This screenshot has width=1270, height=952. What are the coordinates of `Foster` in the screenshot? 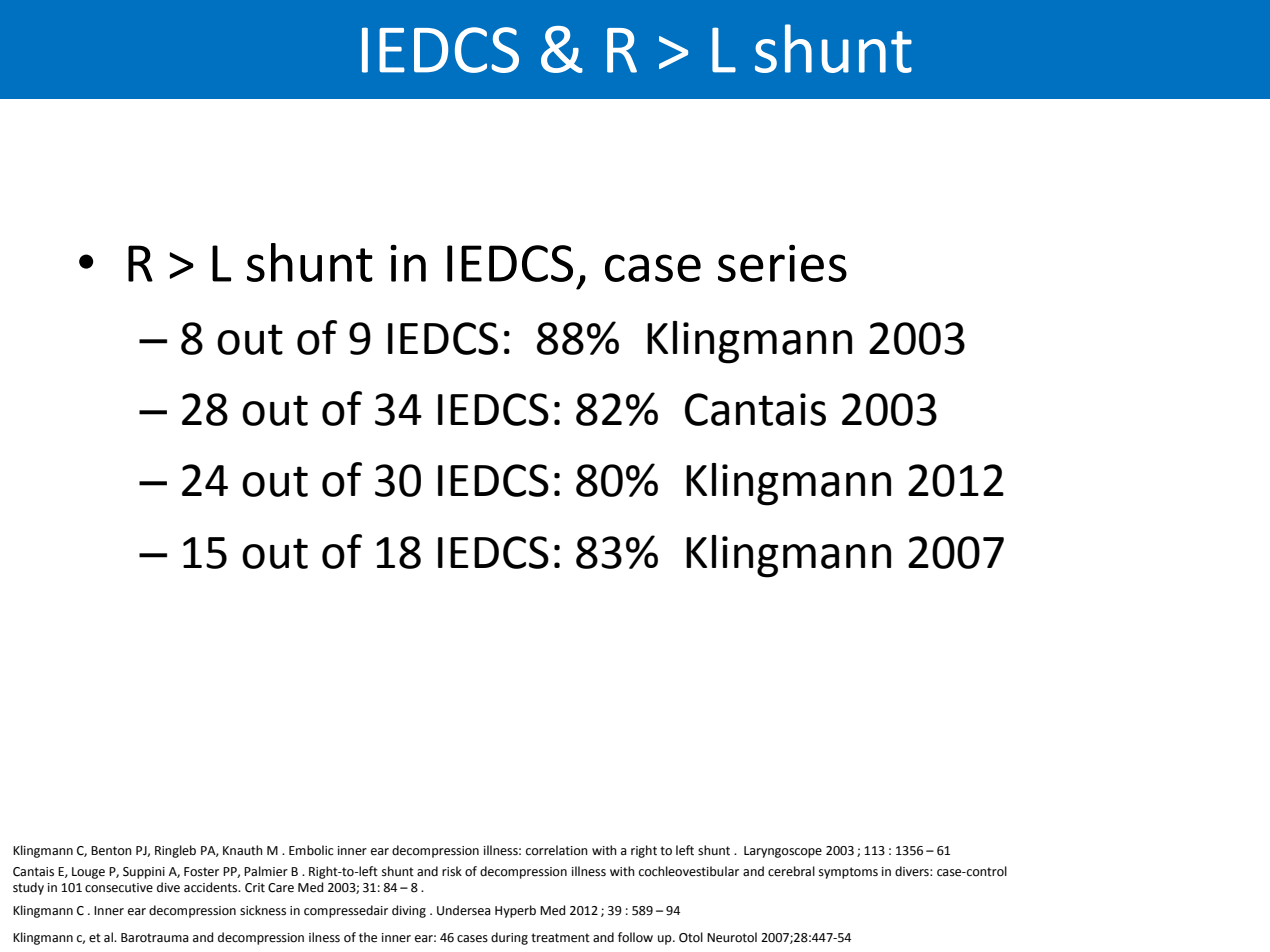 It's located at (201, 872).
